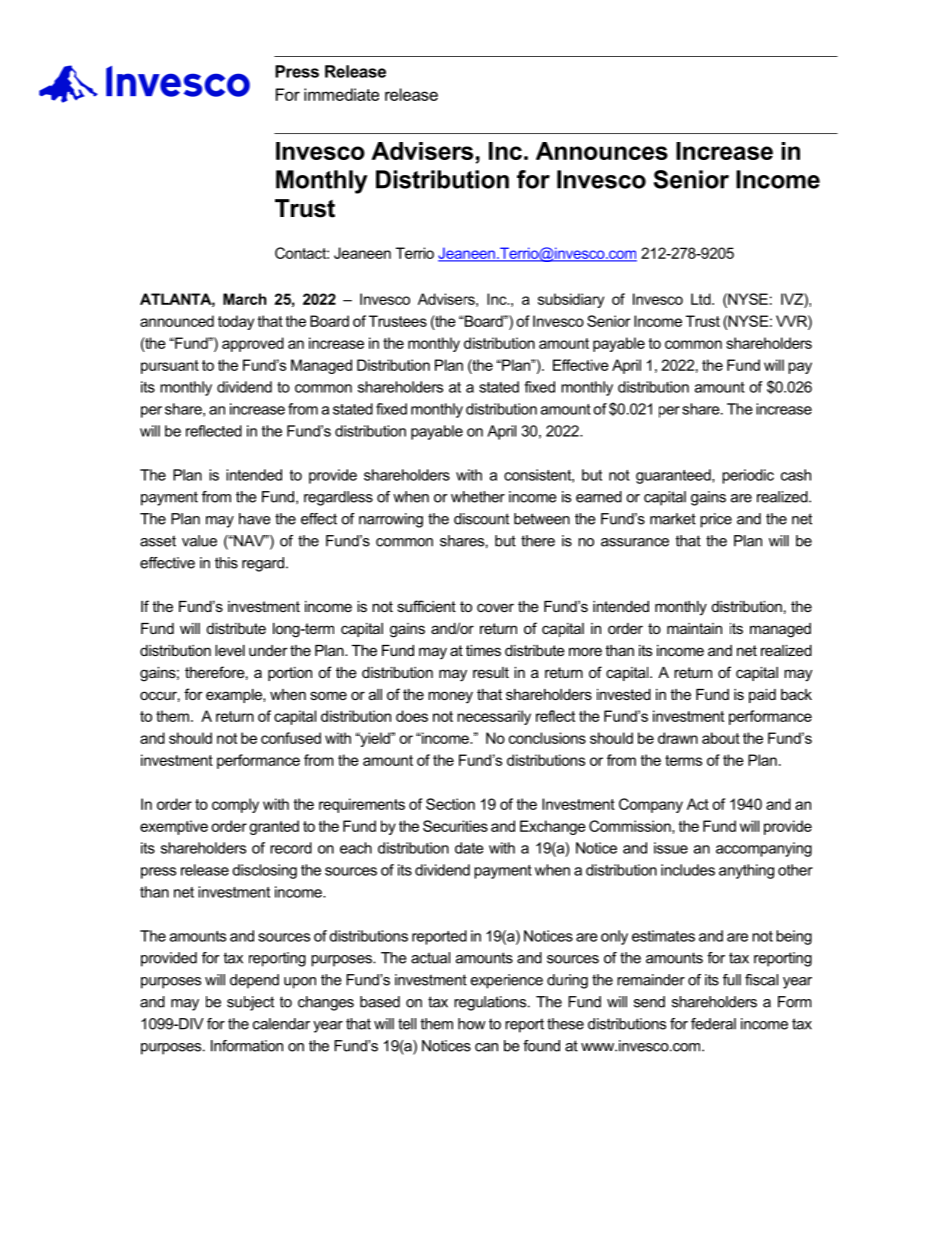 The image size is (952, 1233). Describe the element at coordinates (702, 299) in the screenshot. I see `Ltd` at that location.
